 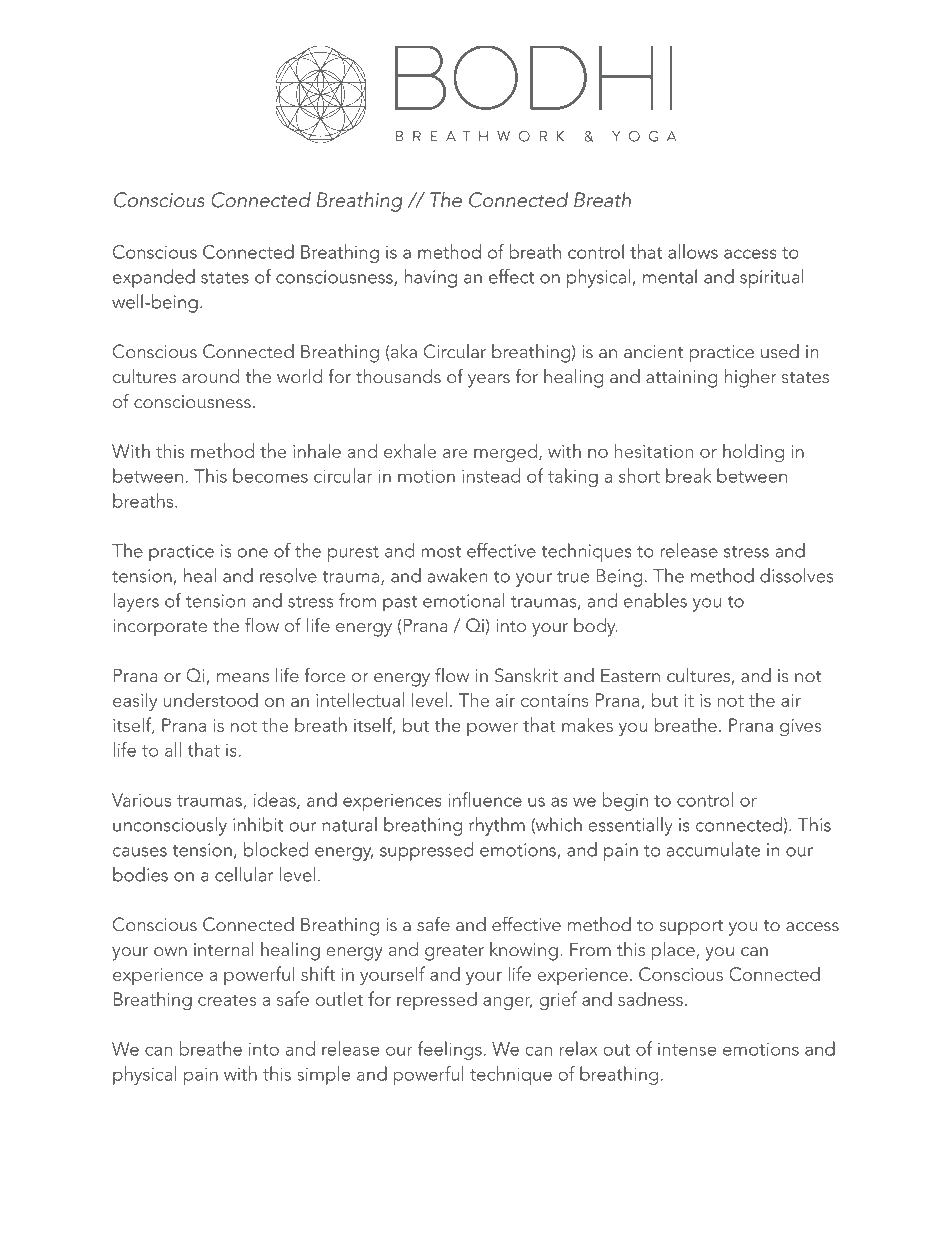 What do you see at coordinates (270, 475) in the screenshot?
I see `becomes` at bounding box center [270, 475].
